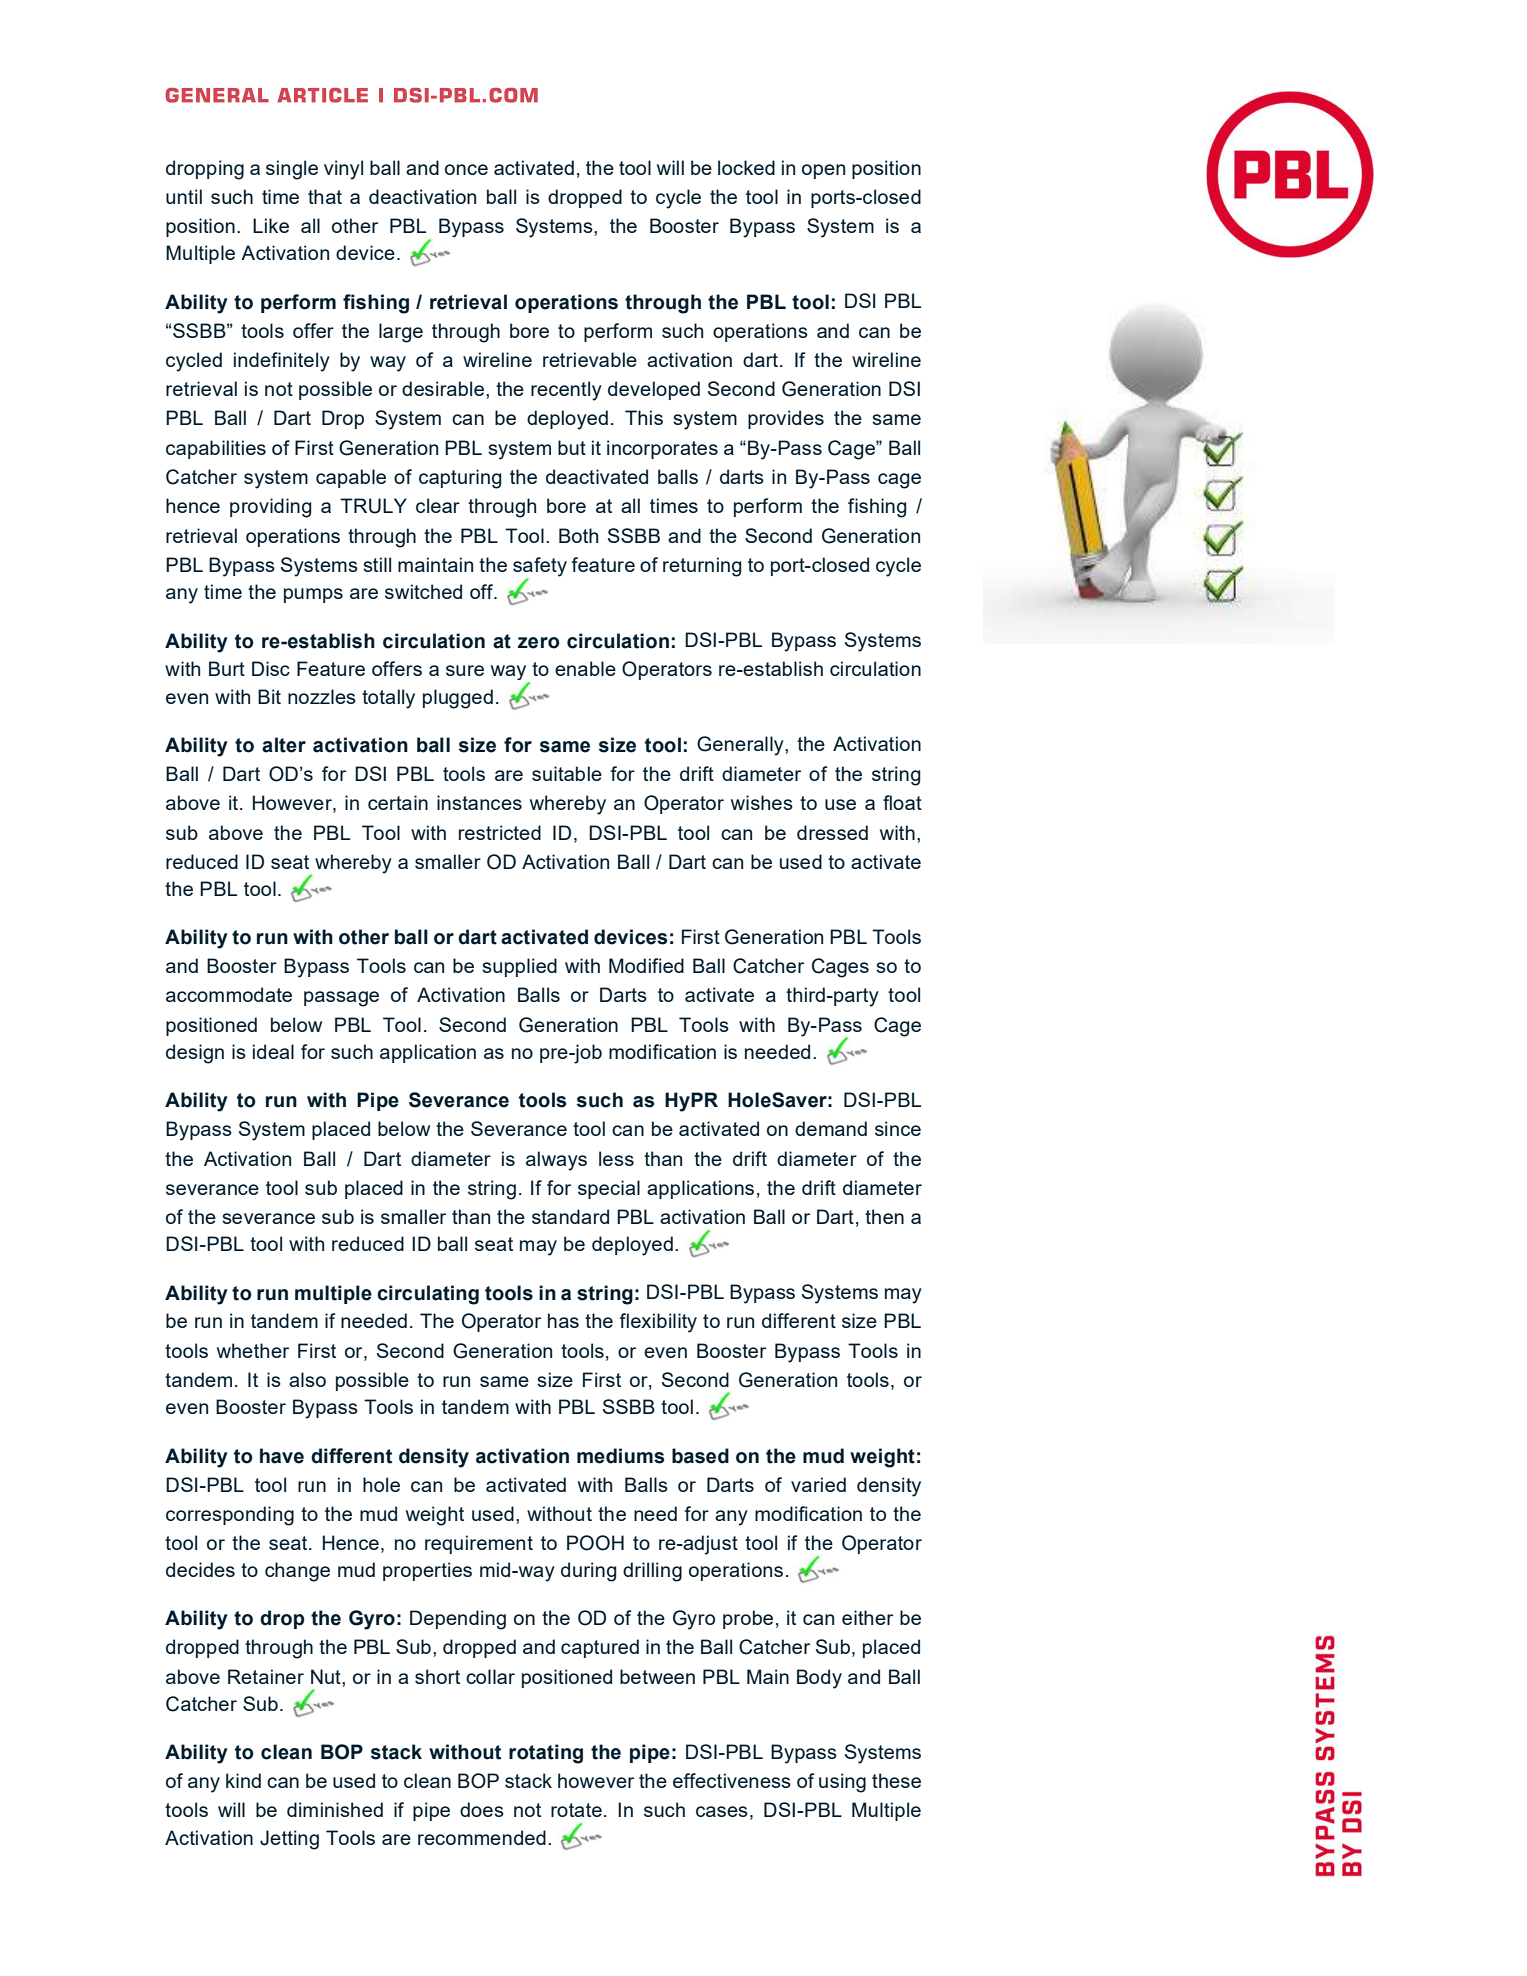 The height and width of the image is (1976, 1527). Describe the element at coordinates (831, 1128) in the image. I see `demand` at that location.
